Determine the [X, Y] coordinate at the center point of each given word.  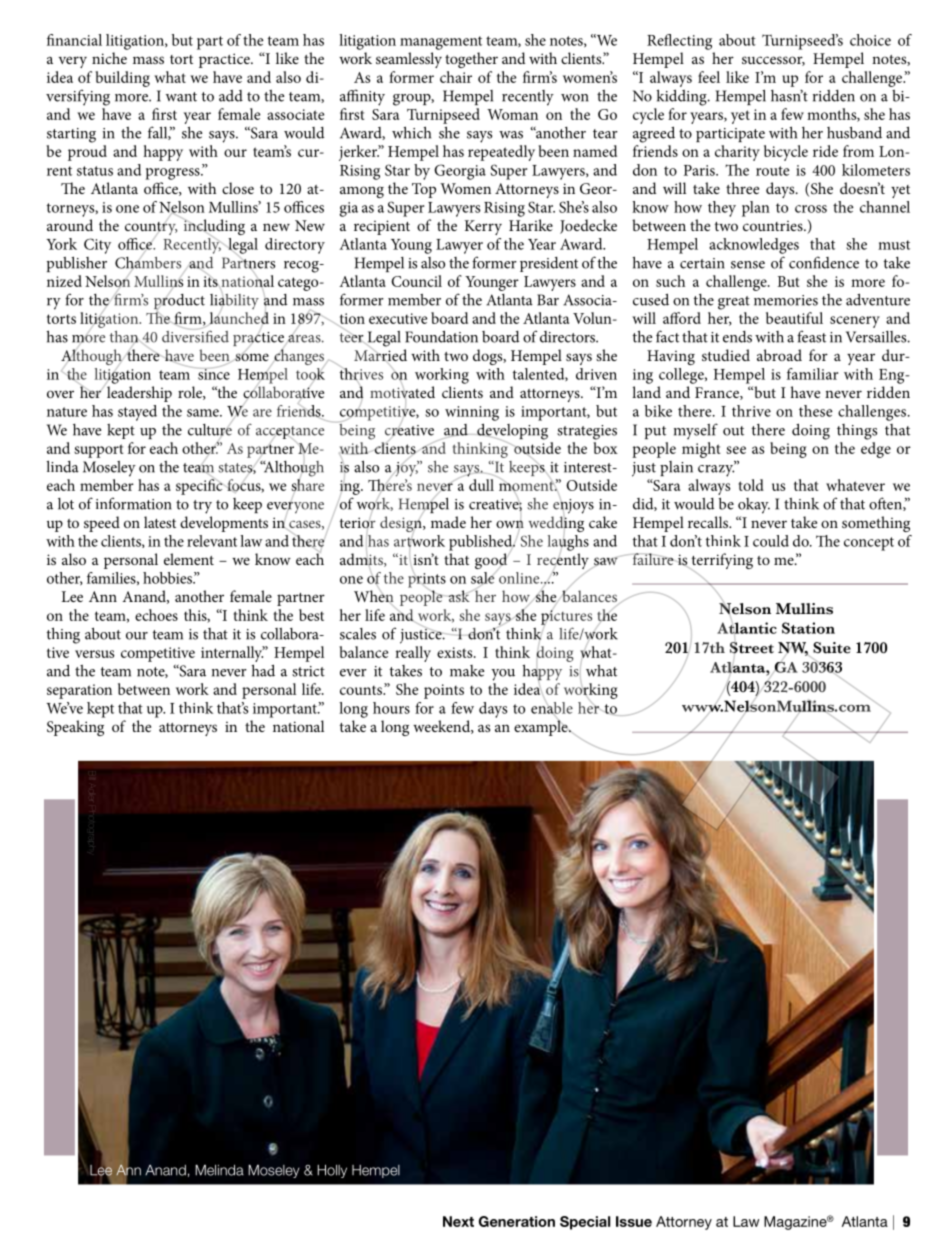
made [448, 522]
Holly [332, 1171]
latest [160, 522]
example [542, 727]
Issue [634, 1221]
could [771, 541]
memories [786, 300]
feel [709, 77]
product [179, 301]
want [181, 97]
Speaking [75, 728]
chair [456, 77]
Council [416, 281]
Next [458, 1221]
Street [752, 649]
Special [585, 1223]
